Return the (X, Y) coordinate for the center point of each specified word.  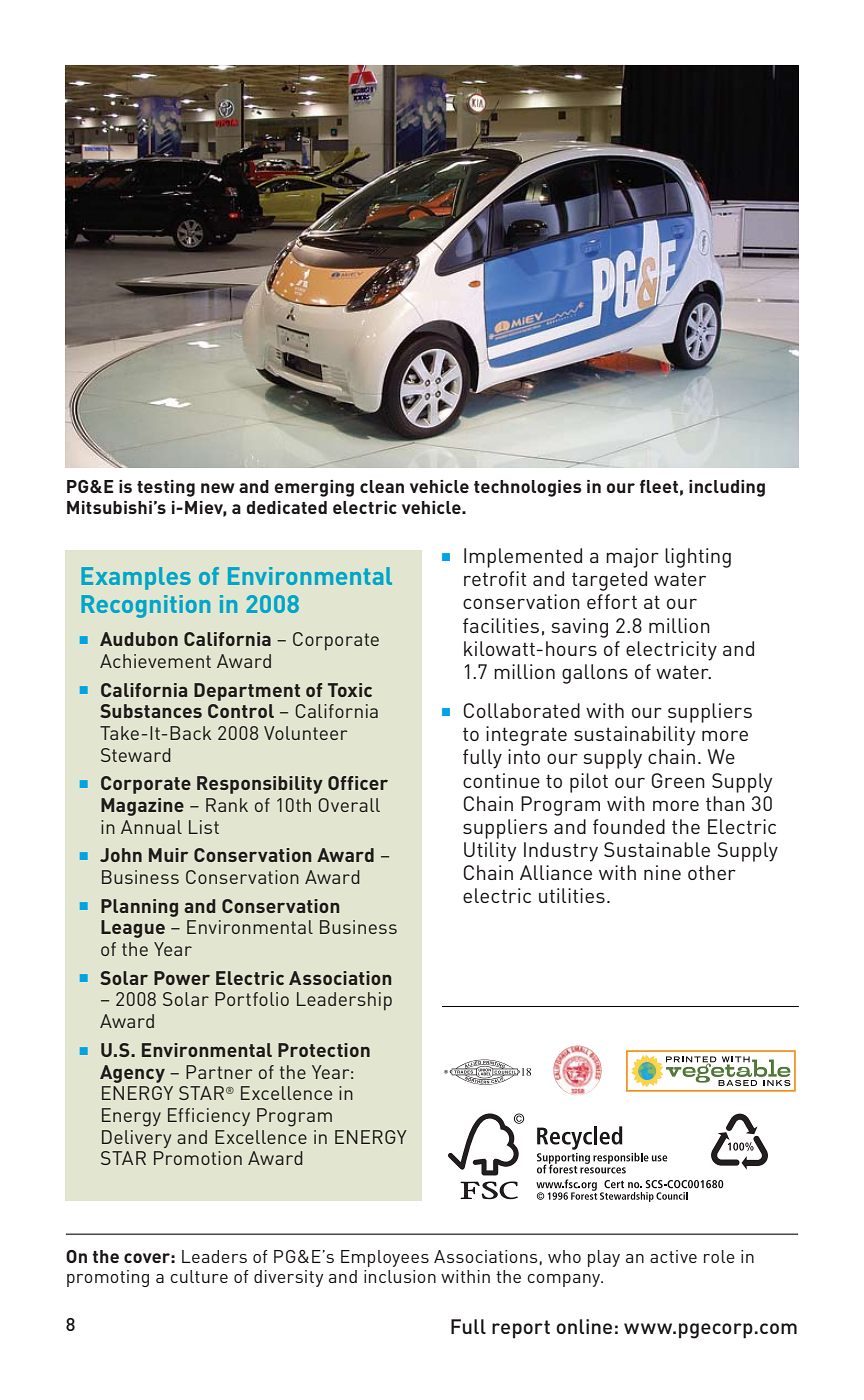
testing (166, 488)
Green (678, 780)
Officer (358, 783)
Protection (324, 1050)
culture (199, 1276)
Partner (219, 1072)
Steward (136, 755)
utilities (572, 895)
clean (382, 486)
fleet (659, 486)
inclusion (400, 1276)
